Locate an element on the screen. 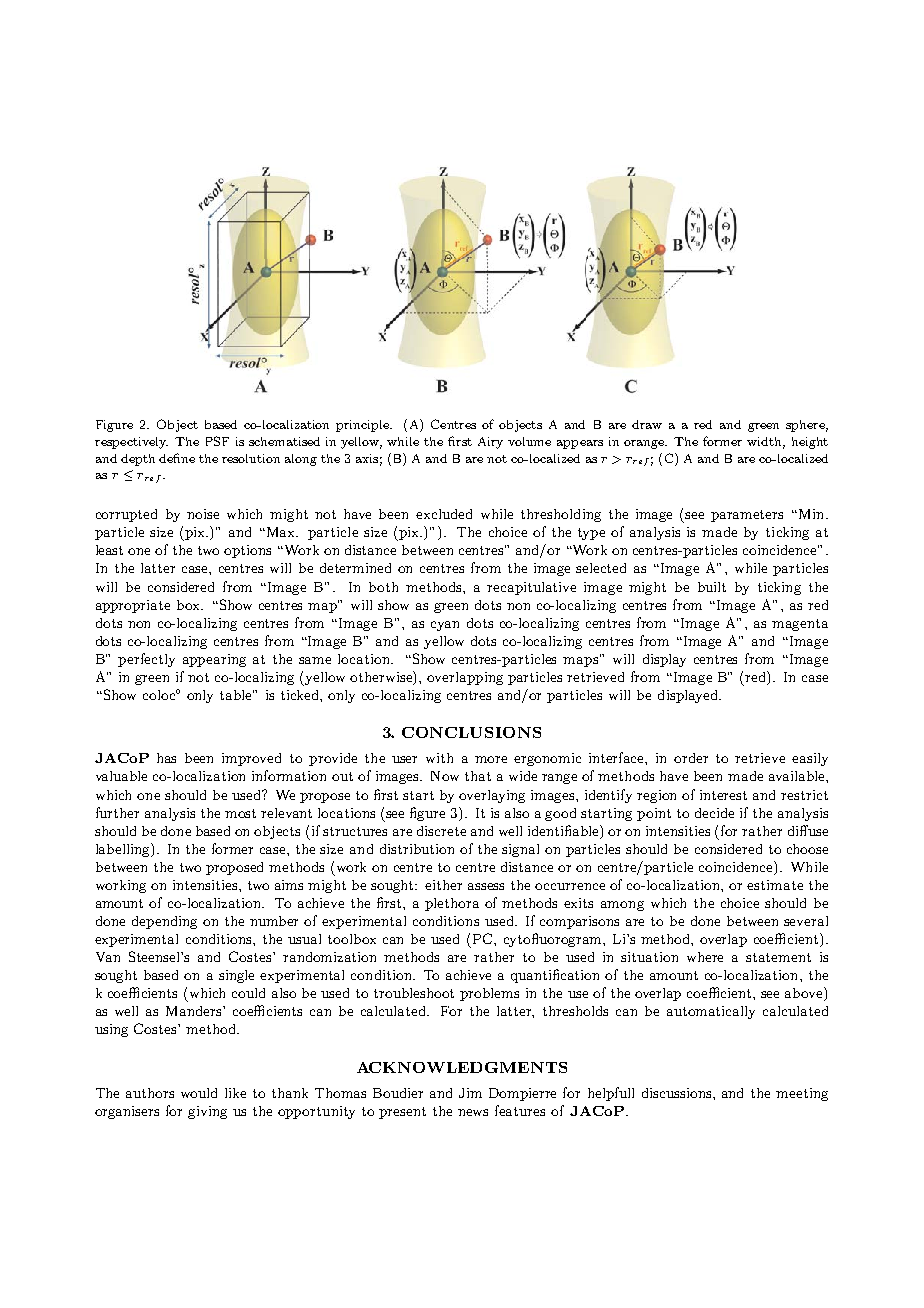 This screenshot has height=1308, width=924. cyan is located at coordinates (445, 626).
